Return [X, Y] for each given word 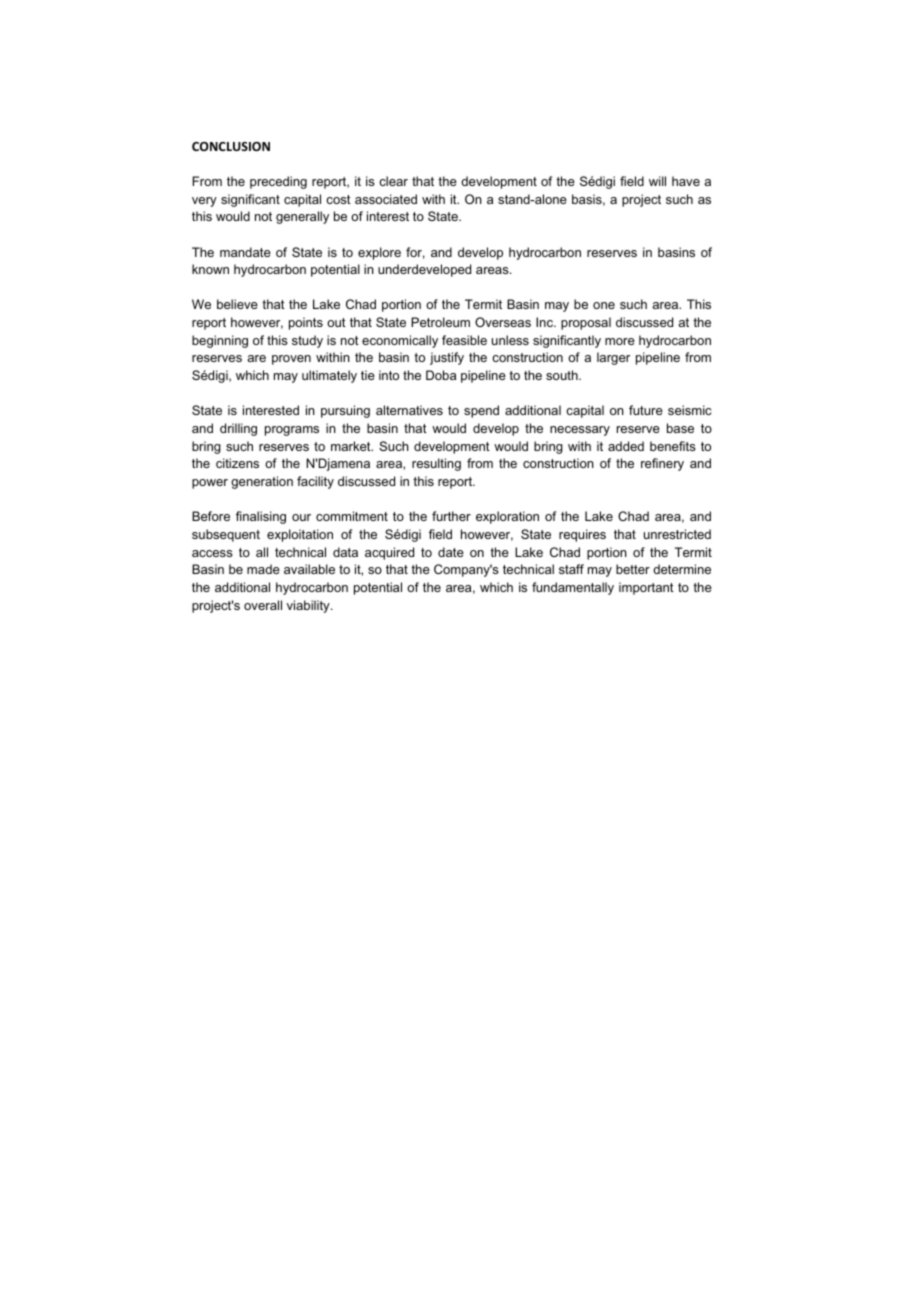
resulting [436, 464]
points [306, 323]
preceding [278, 182]
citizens [237, 463]
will [657, 181]
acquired [389, 553]
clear [393, 181]
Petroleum [440, 322]
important [646, 588]
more [620, 341]
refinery [662, 464]
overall [263, 605]
